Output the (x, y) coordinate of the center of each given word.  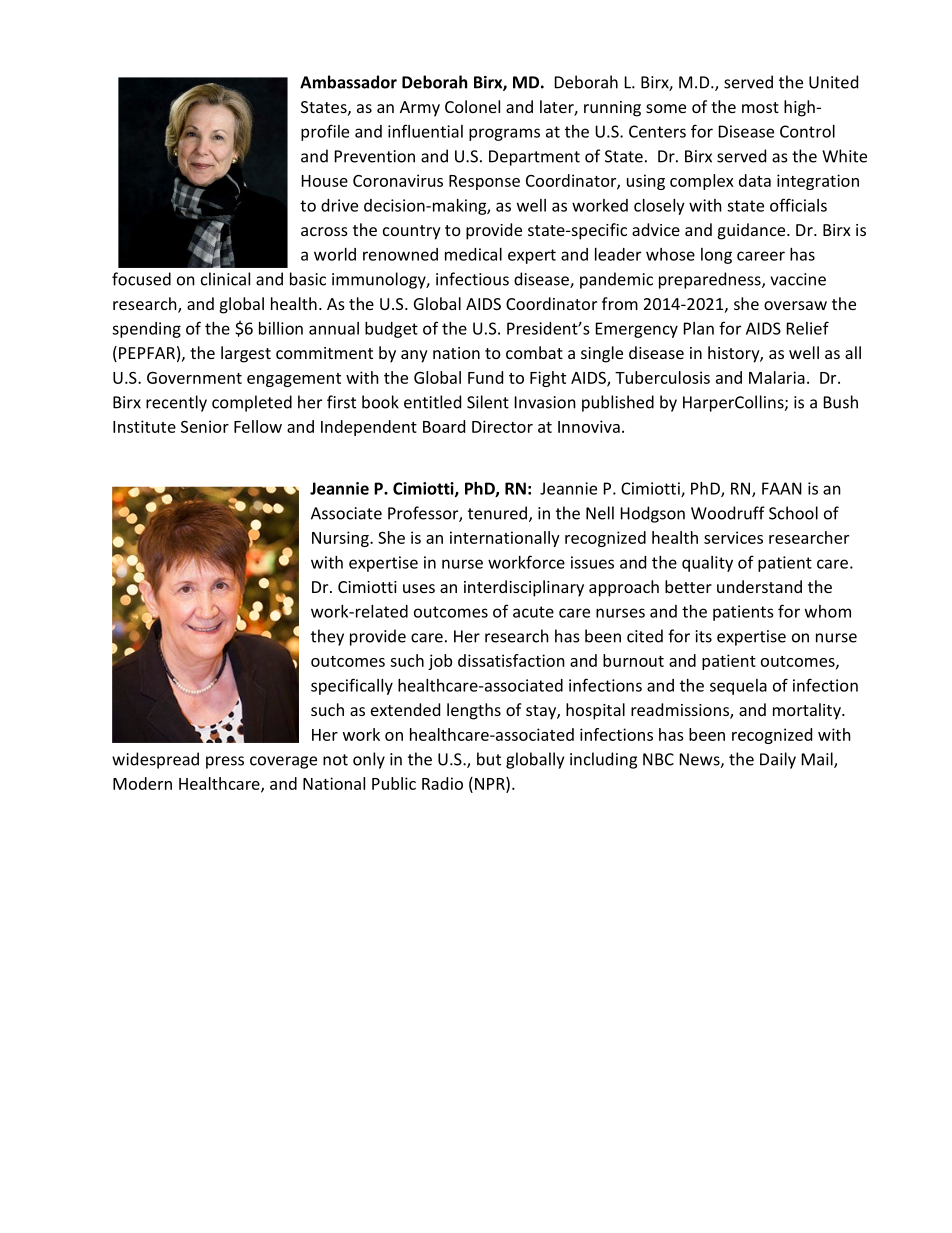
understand (759, 586)
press (225, 762)
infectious (472, 279)
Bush (841, 402)
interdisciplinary (524, 588)
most (760, 107)
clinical (225, 279)
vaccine (798, 279)
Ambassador (348, 82)
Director (502, 426)
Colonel (472, 106)
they (327, 637)
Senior (205, 426)
